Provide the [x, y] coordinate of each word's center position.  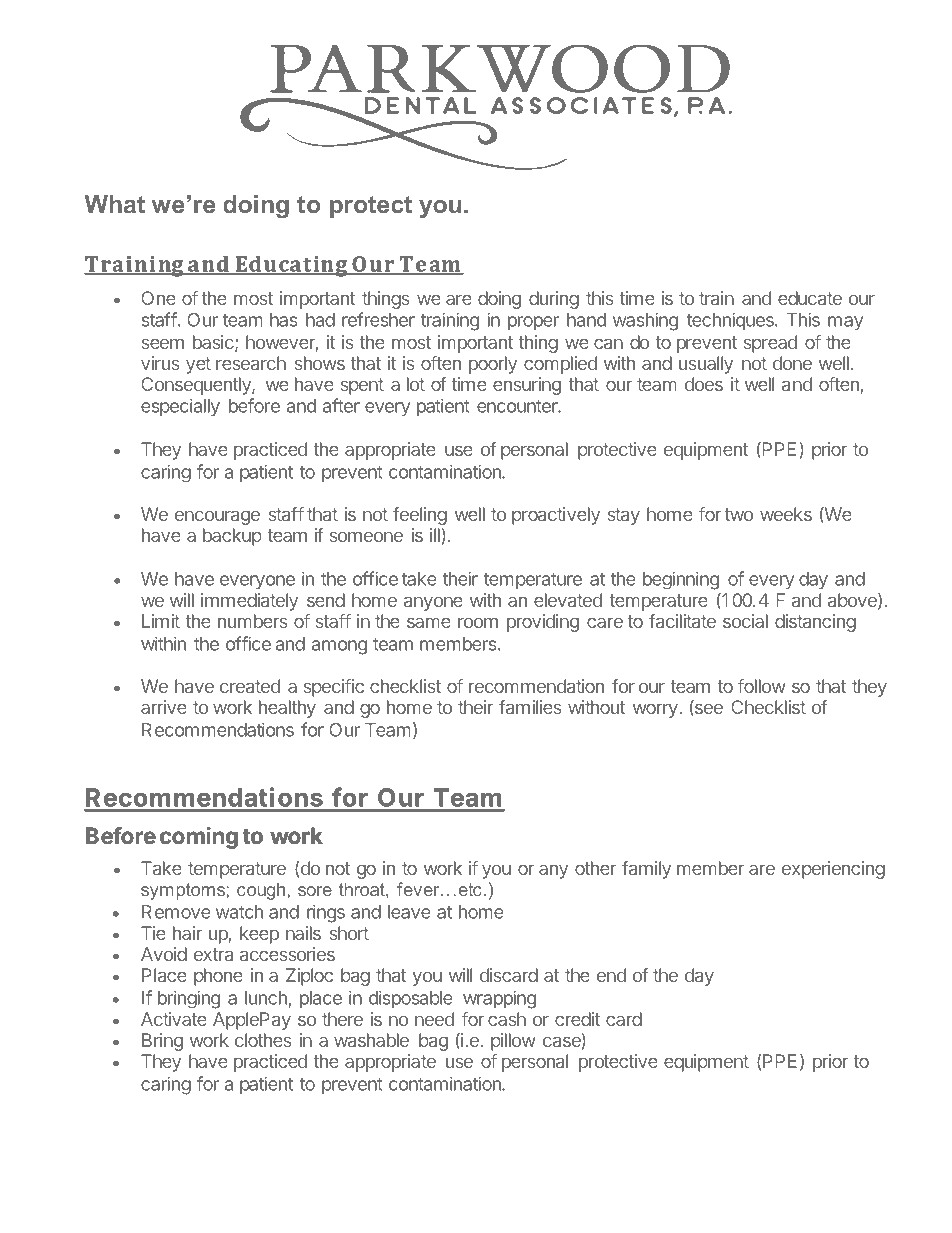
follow [761, 686]
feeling [420, 517]
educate [810, 298]
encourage [217, 518]
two [738, 514]
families [530, 707]
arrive [164, 707]
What [115, 204]
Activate [174, 1019]
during [554, 300]
